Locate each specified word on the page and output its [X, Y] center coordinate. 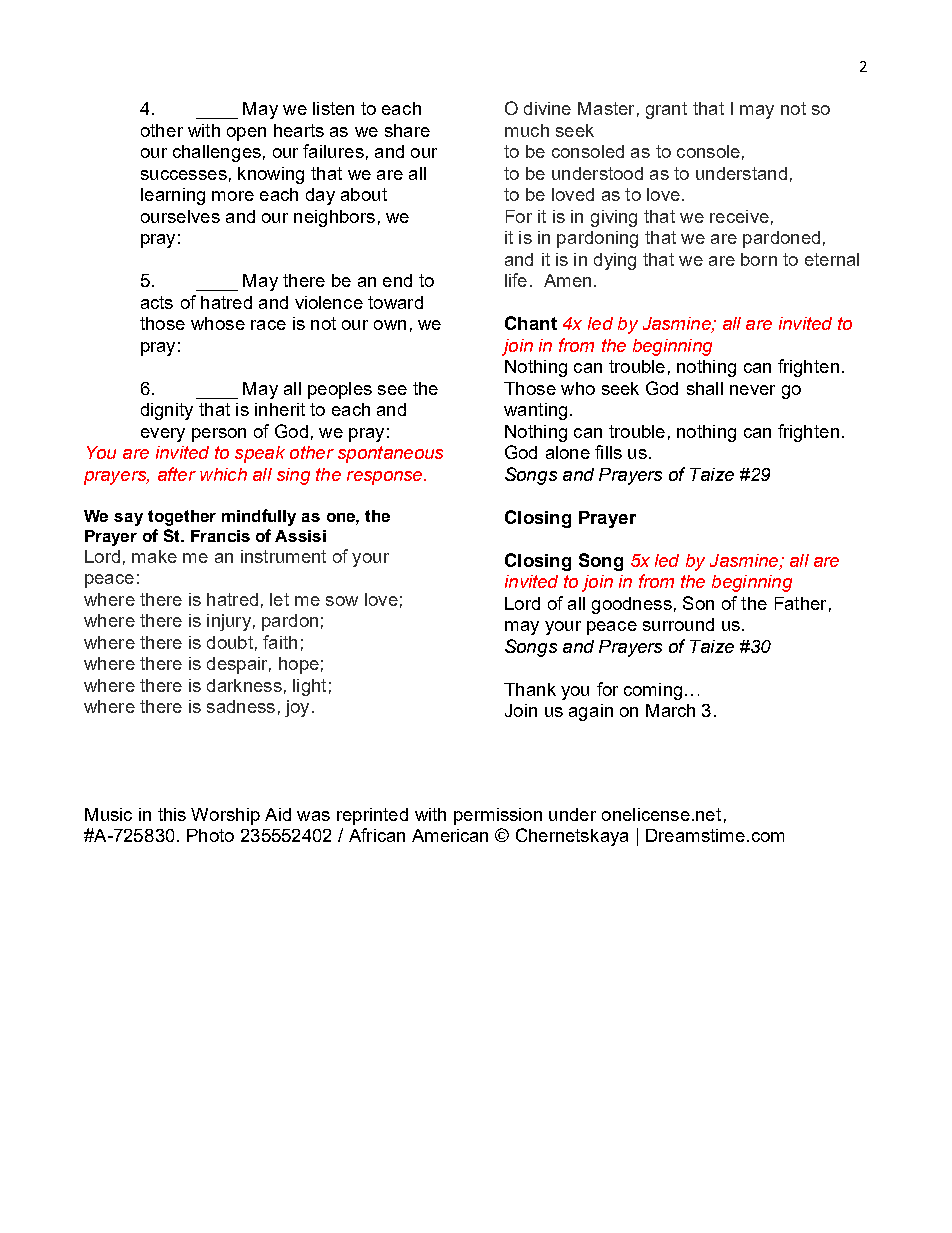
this [172, 814]
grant [666, 110]
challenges [217, 153]
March [670, 710]
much [527, 130]
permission [498, 816]
